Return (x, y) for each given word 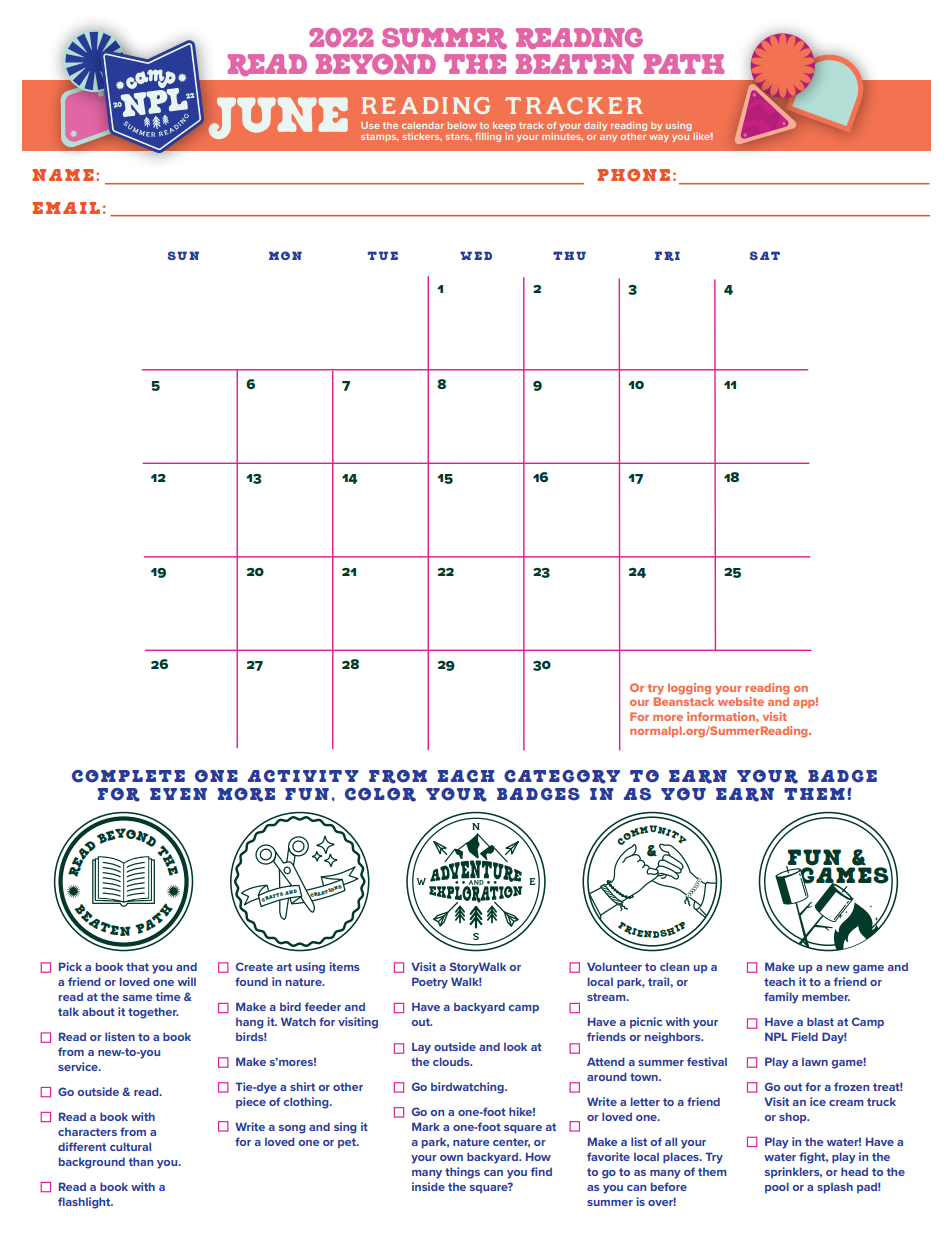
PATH (684, 64)
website (740, 700)
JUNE (278, 118)
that (137, 966)
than (141, 1161)
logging (689, 689)
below (461, 125)
